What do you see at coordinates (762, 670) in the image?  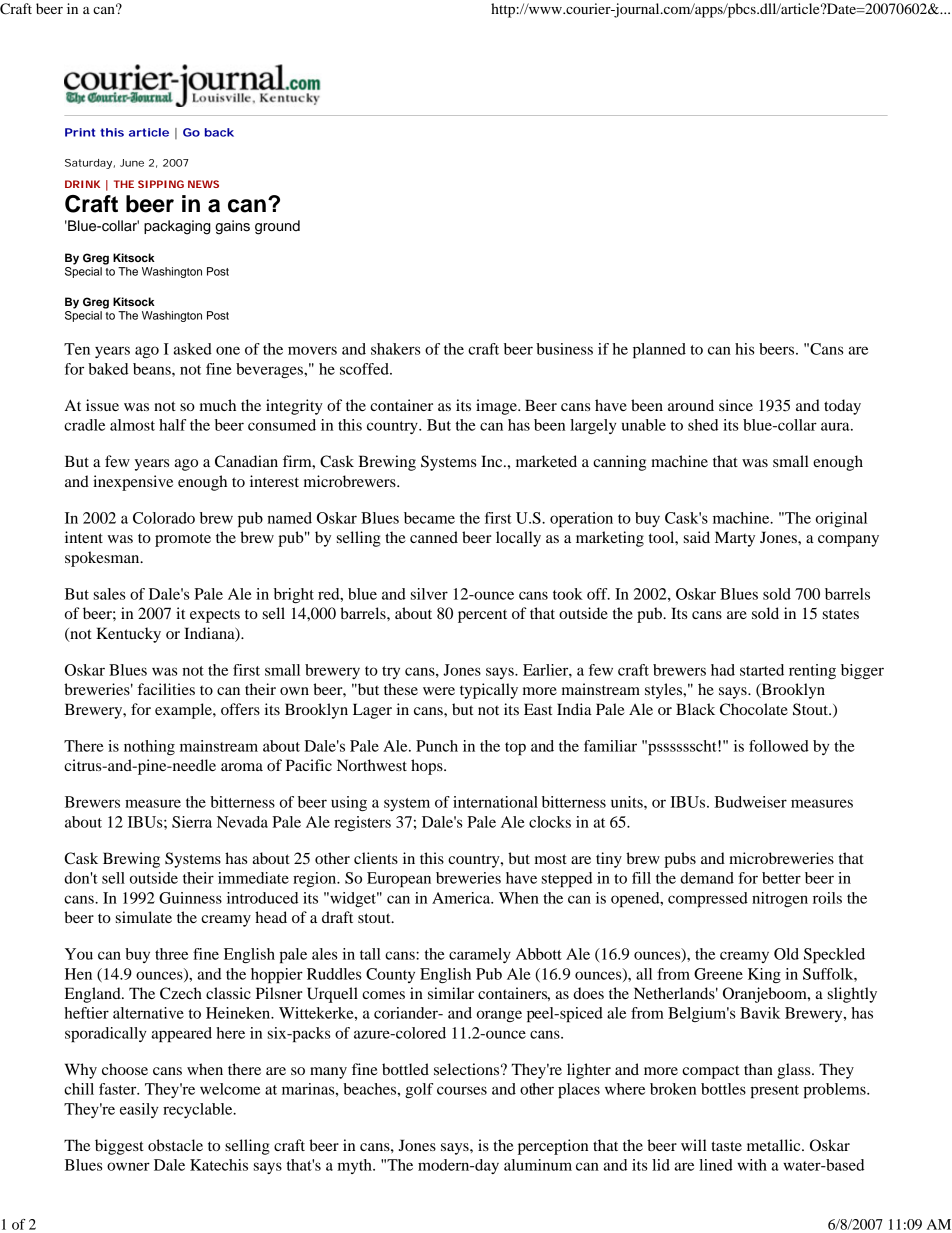 I see `started` at bounding box center [762, 670].
